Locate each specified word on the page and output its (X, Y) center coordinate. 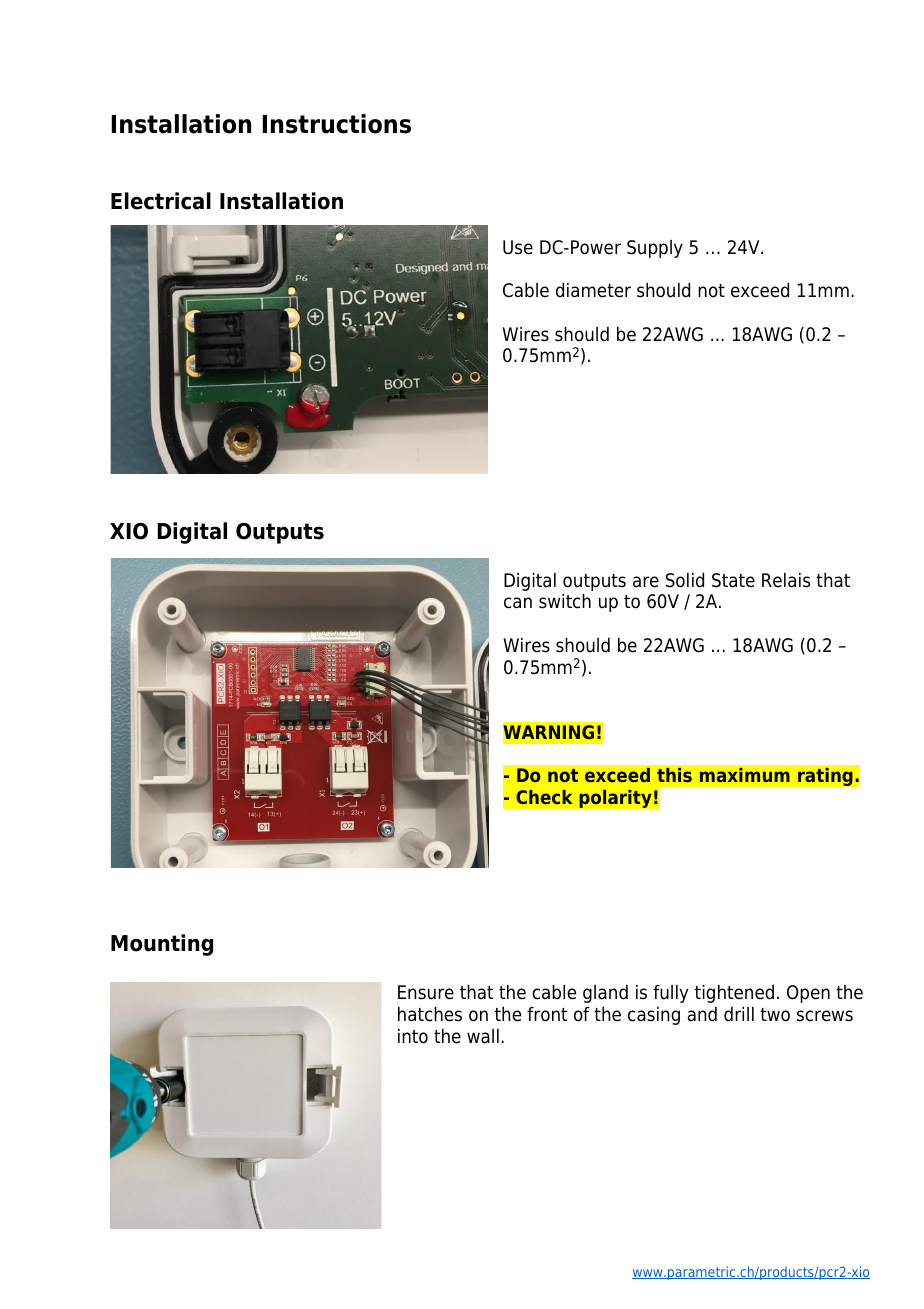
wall (483, 1036)
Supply (655, 249)
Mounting (162, 945)
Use (518, 247)
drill (739, 1014)
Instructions (336, 124)
